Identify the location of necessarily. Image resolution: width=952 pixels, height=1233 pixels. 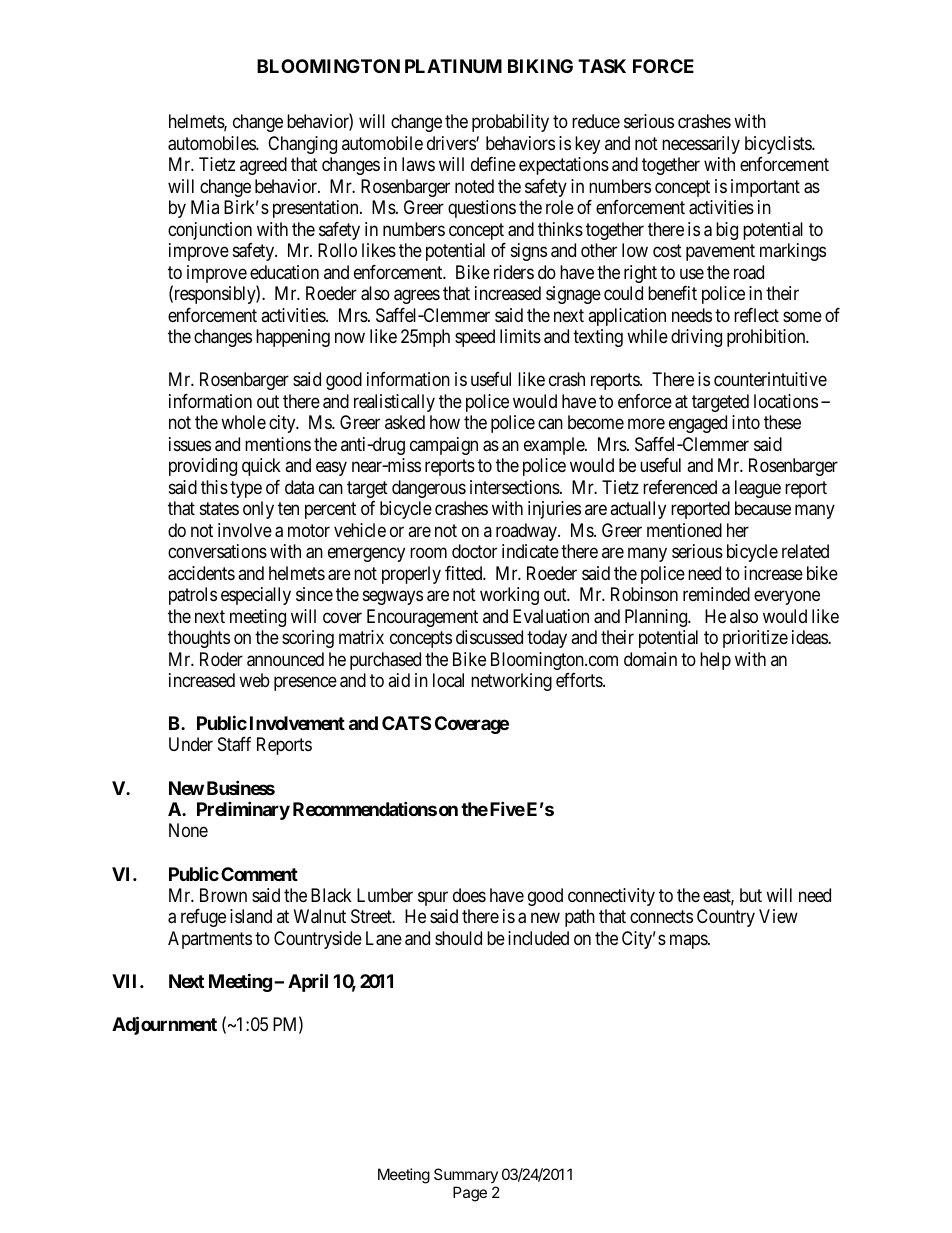
(701, 145).
